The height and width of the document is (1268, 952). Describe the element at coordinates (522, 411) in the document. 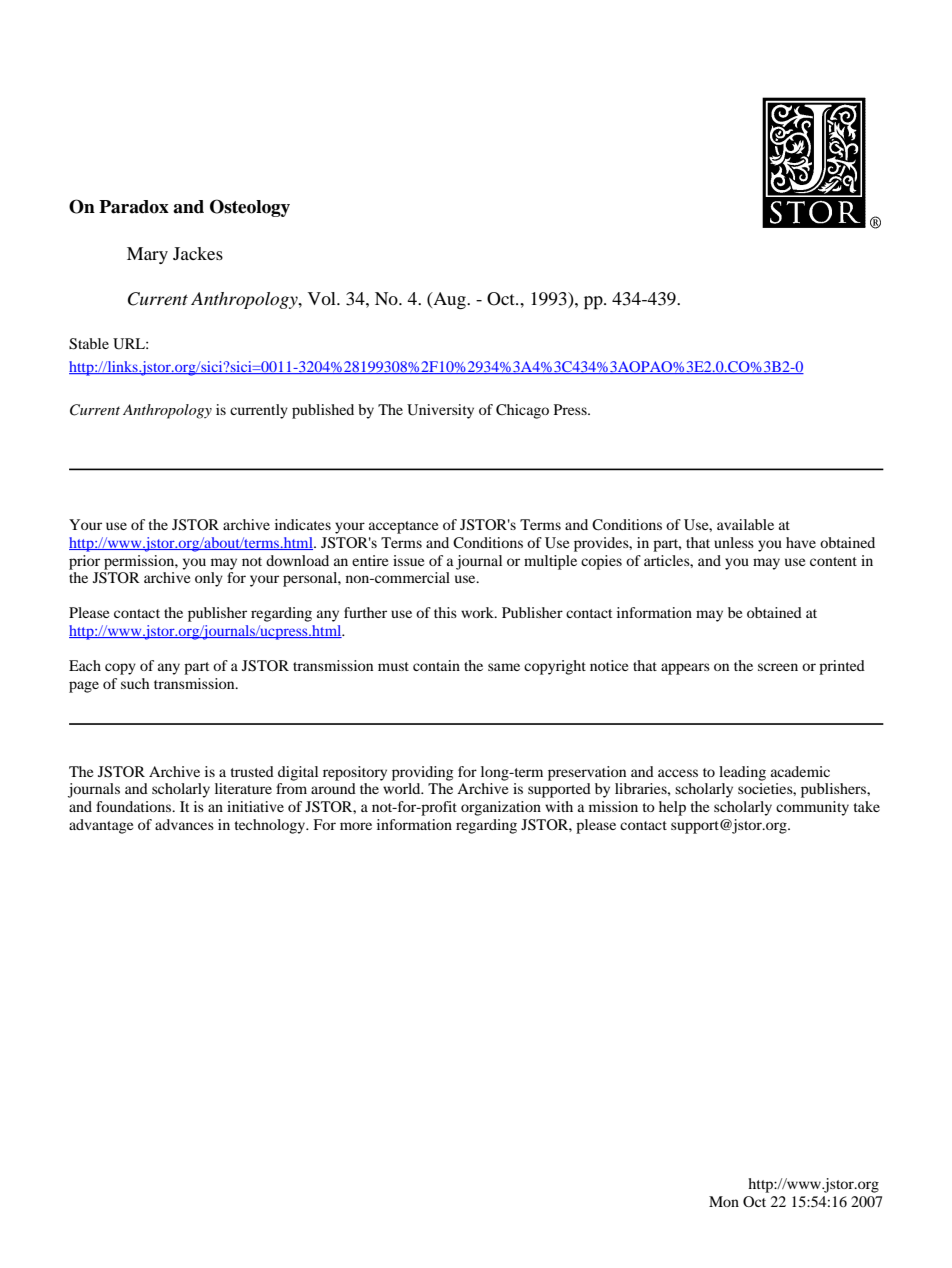

I see `Chicago` at that location.
